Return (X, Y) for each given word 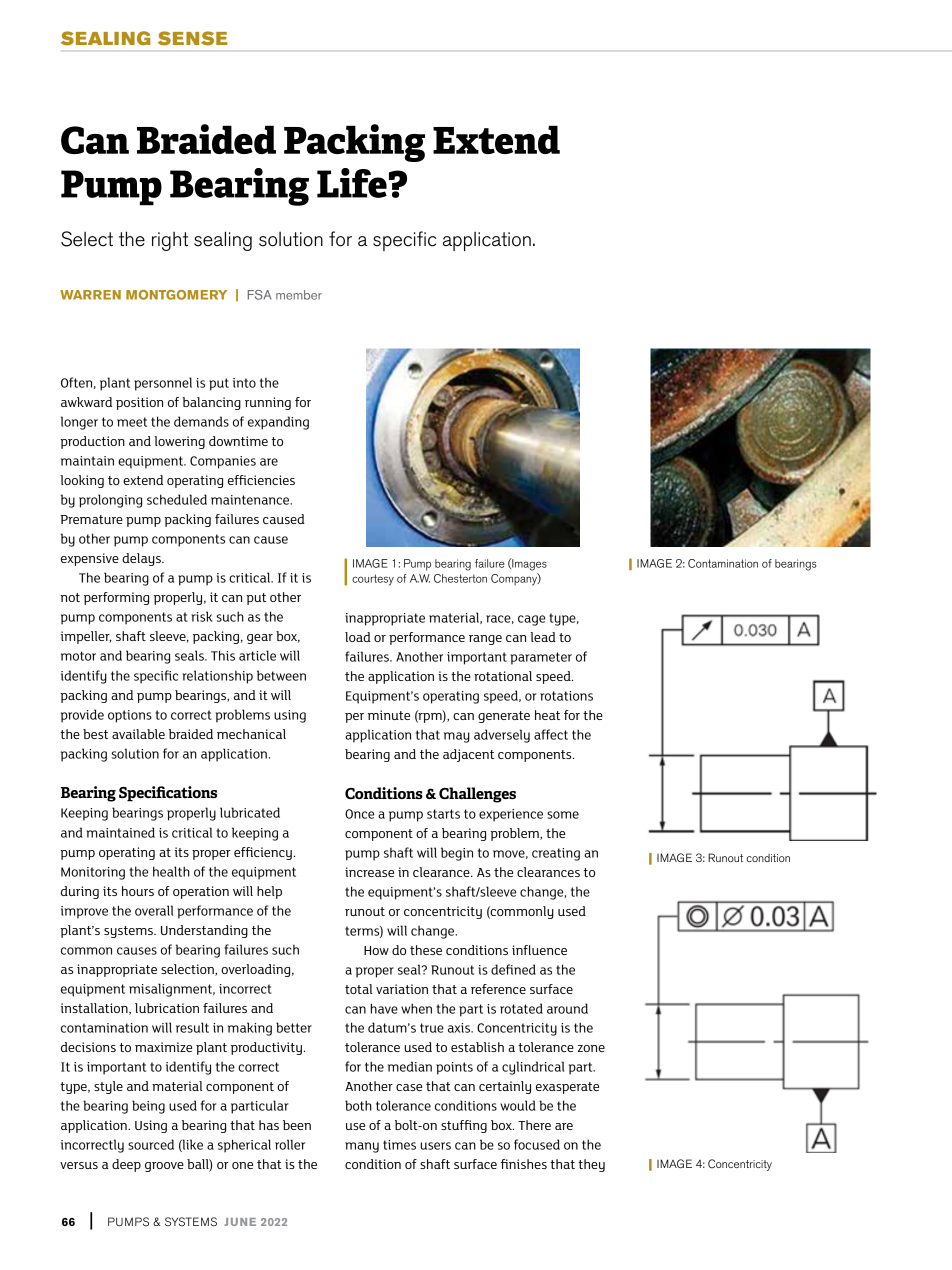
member (299, 295)
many (362, 1147)
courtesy (373, 580)
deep (126, 1165)
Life (352, 183)
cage (531, 620)
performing (116, 598)
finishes (524, 1164)
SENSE (192, 38)
